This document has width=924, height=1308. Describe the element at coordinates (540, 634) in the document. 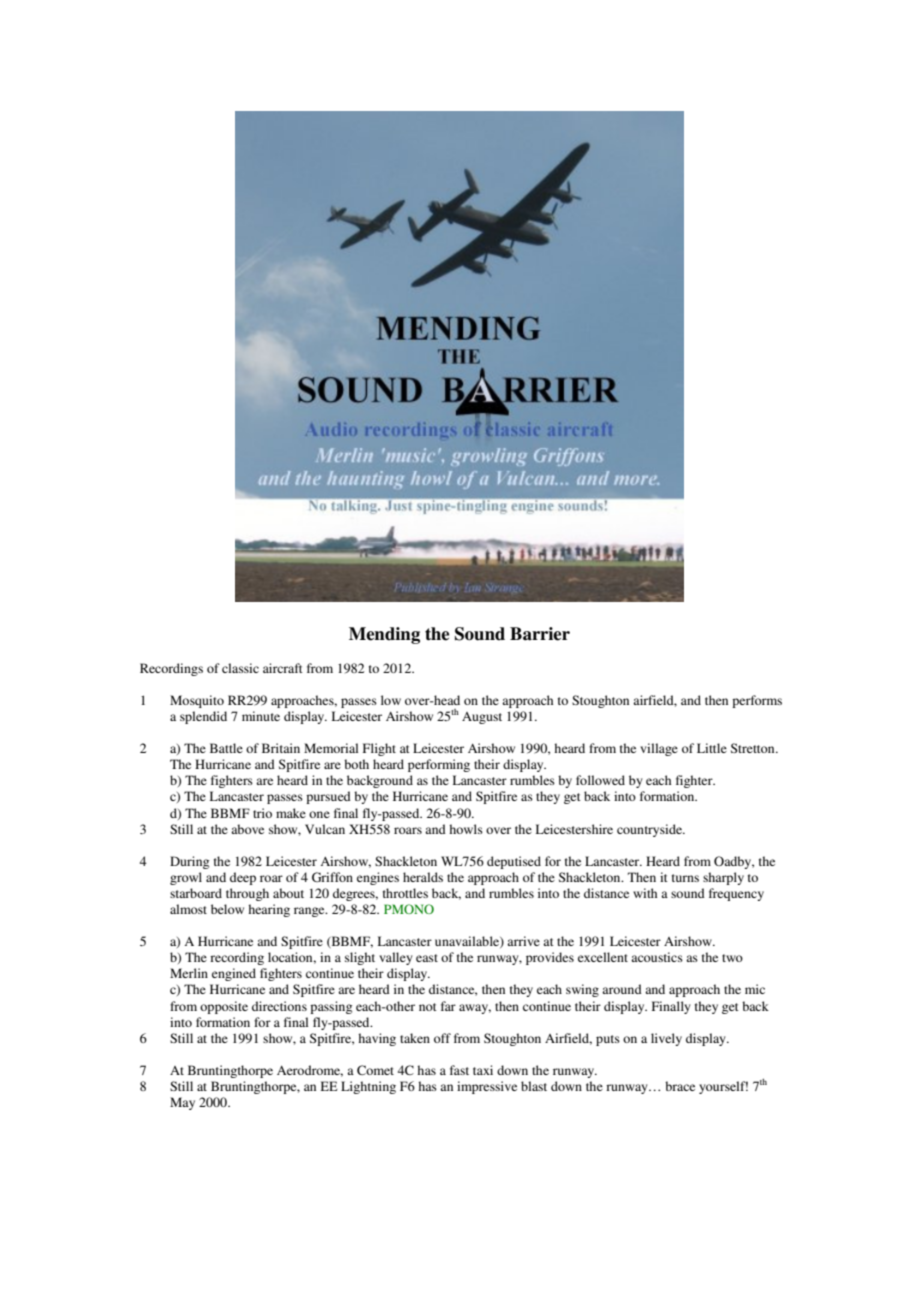

I see `Barrier` at that location.
